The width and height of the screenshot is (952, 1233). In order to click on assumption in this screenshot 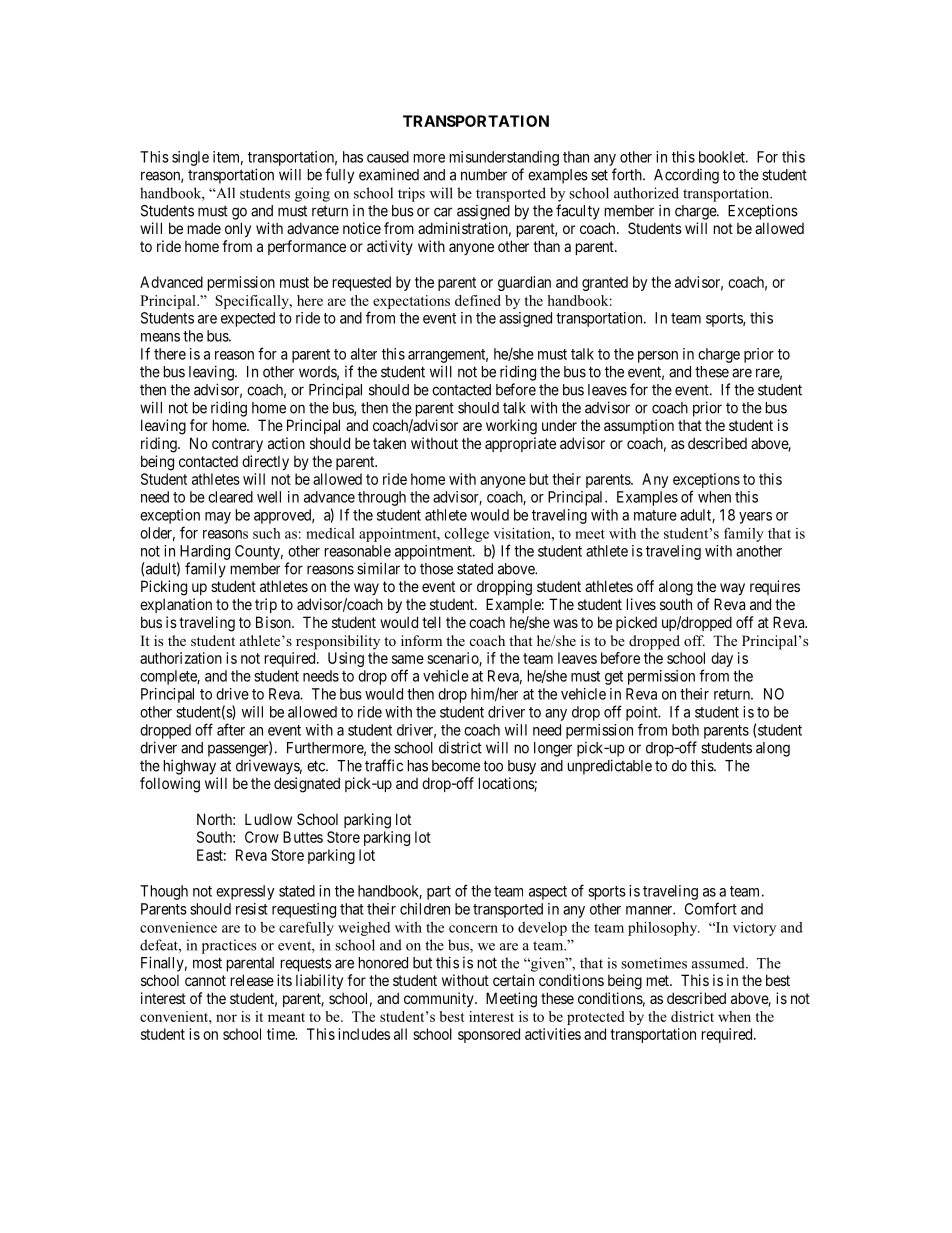, I will do `click(639, 426)`.
